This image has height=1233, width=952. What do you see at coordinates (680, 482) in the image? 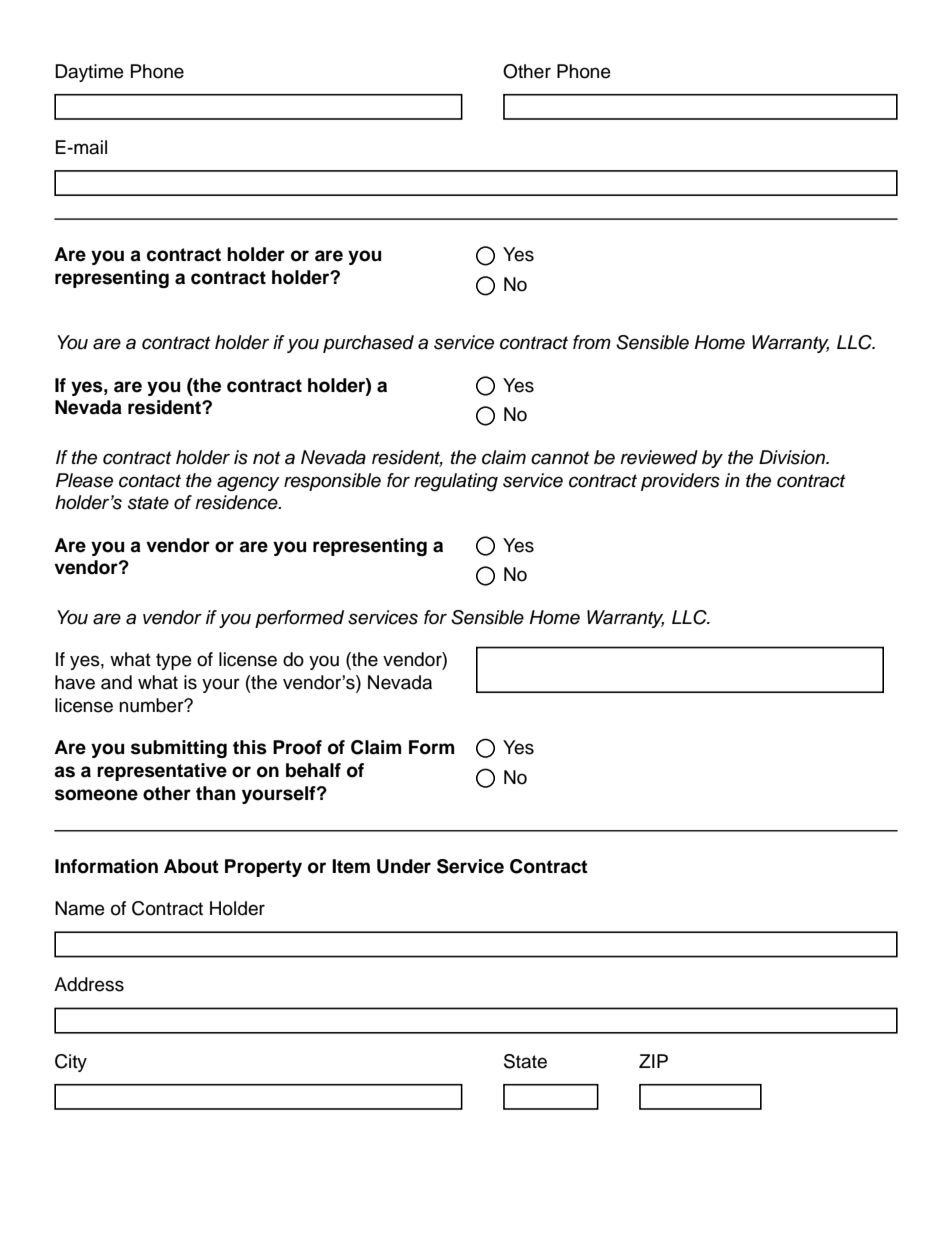
I see `providers` at bounding box center [680, 482].
